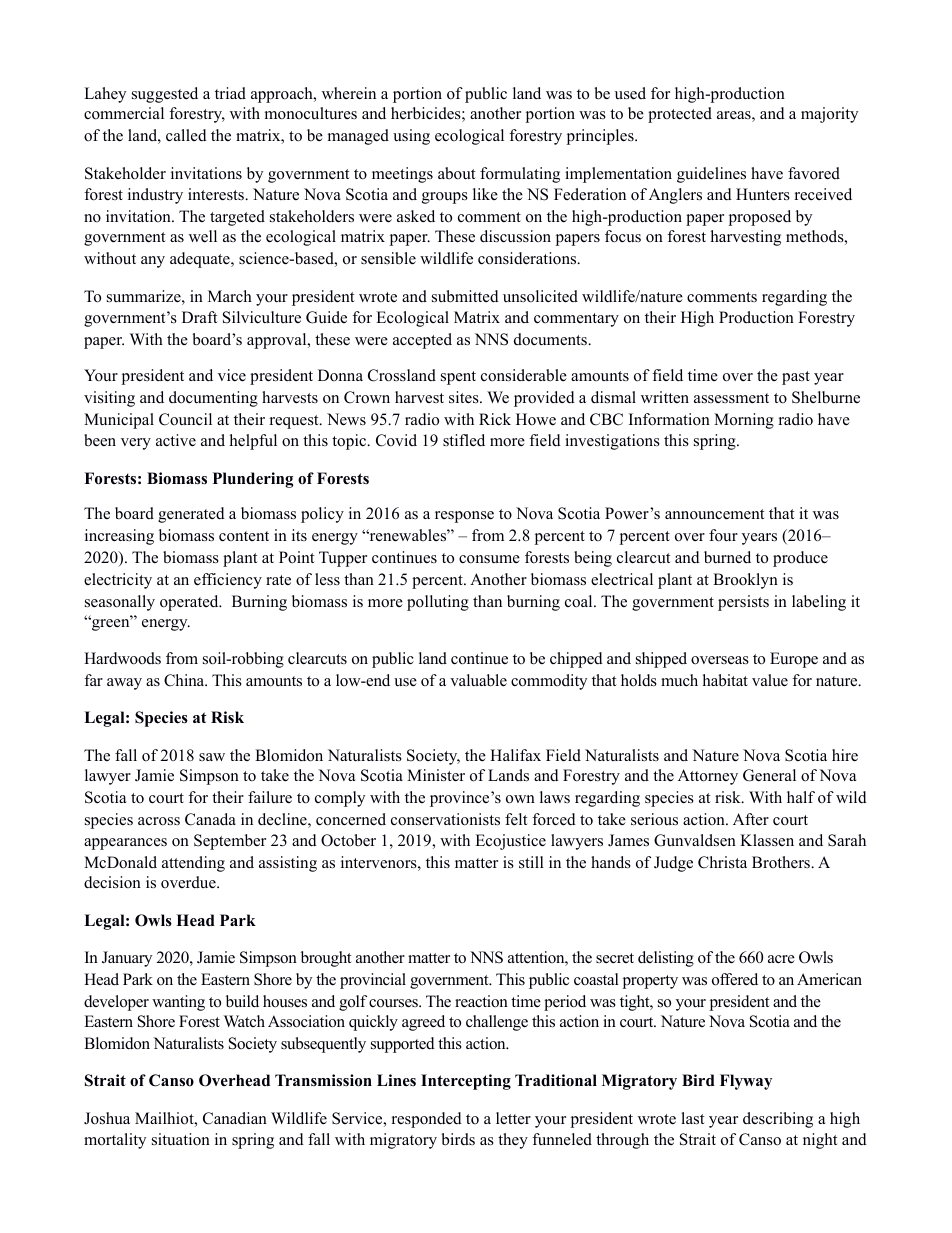 This page has height=1233, width=952. Describe the element at coordinates (212, 757) in the page. I see `saw` at that location.
